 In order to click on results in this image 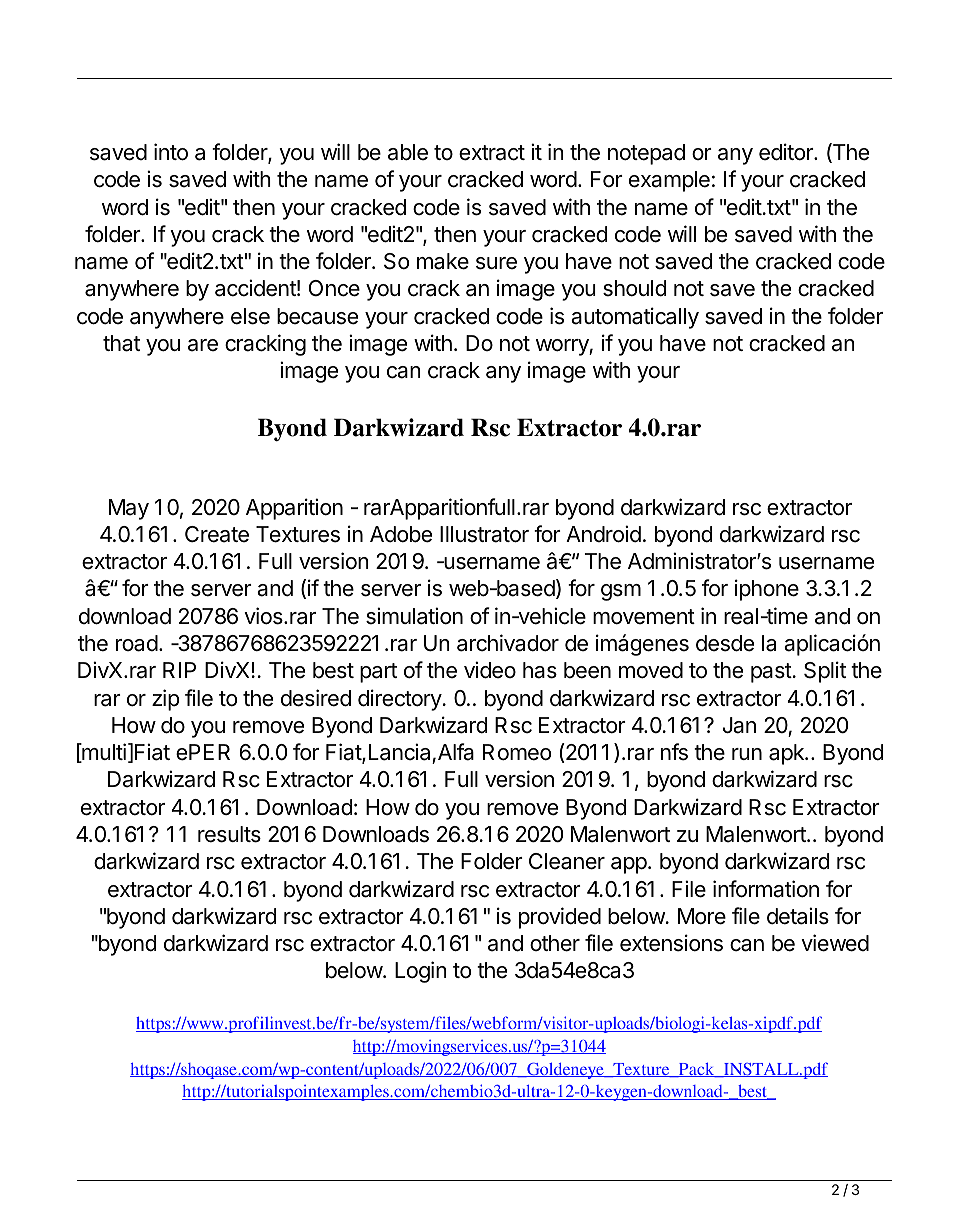, I will do `click(229, 834)`.
